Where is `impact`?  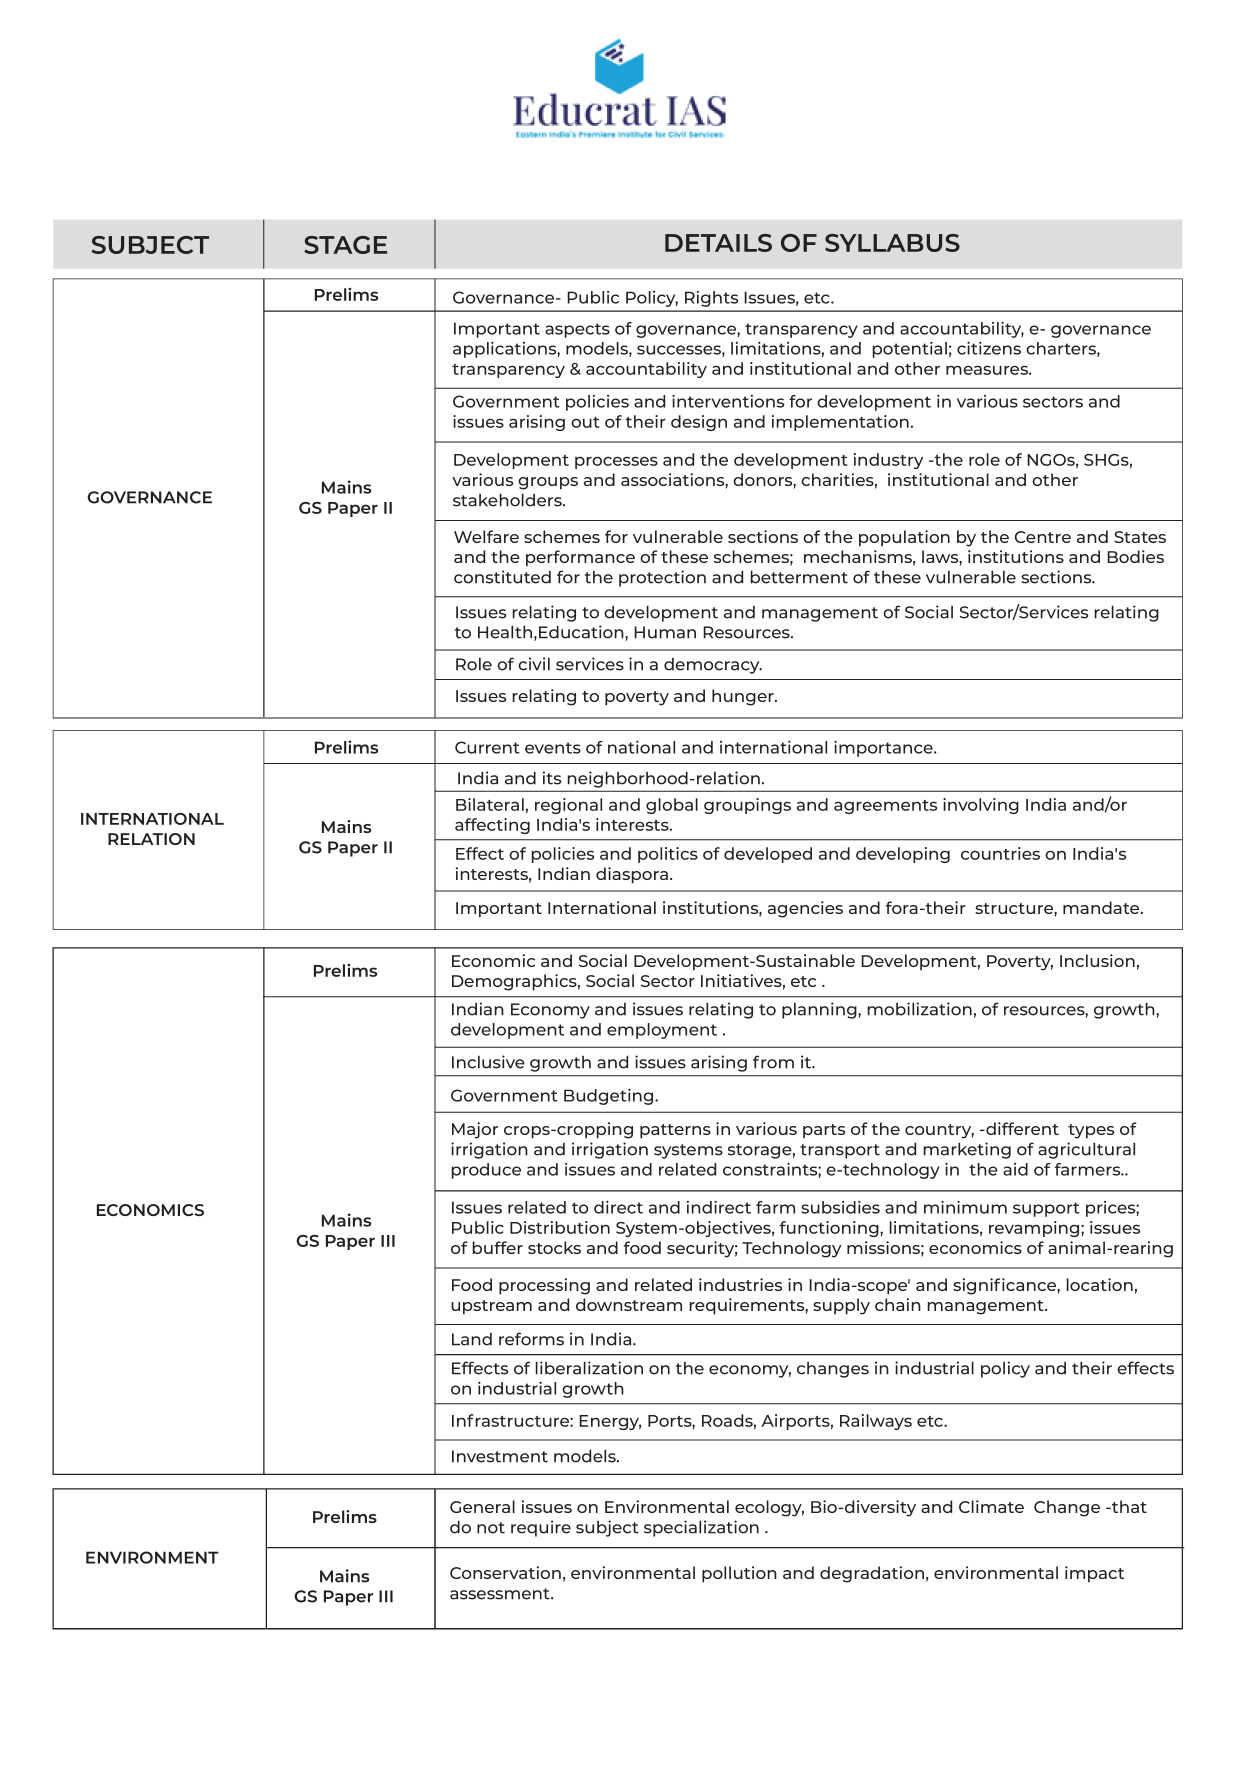
impact is located at coordinates (1094, 1574).
